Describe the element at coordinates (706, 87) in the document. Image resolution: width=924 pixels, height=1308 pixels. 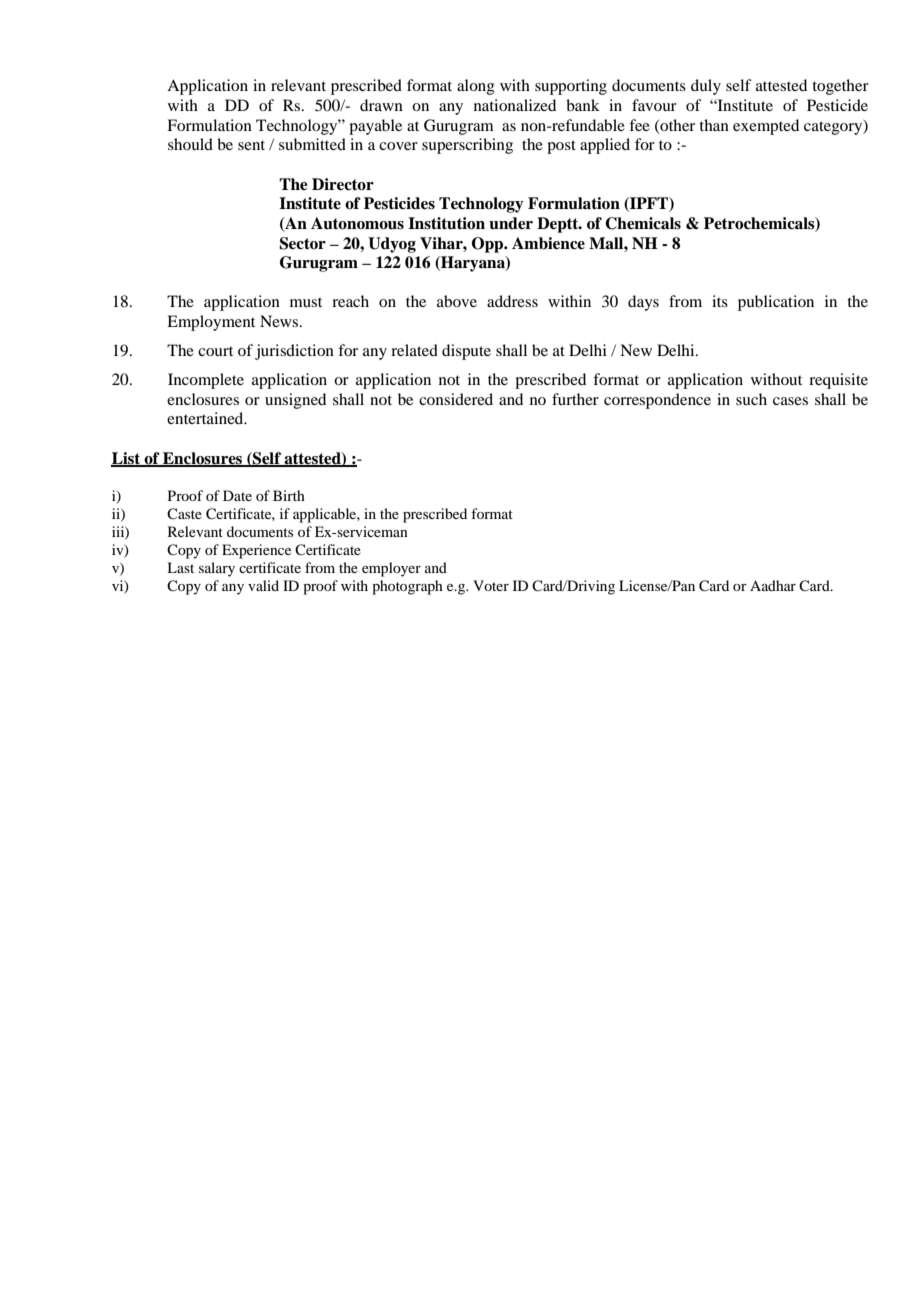
I see `duly` at that location.
